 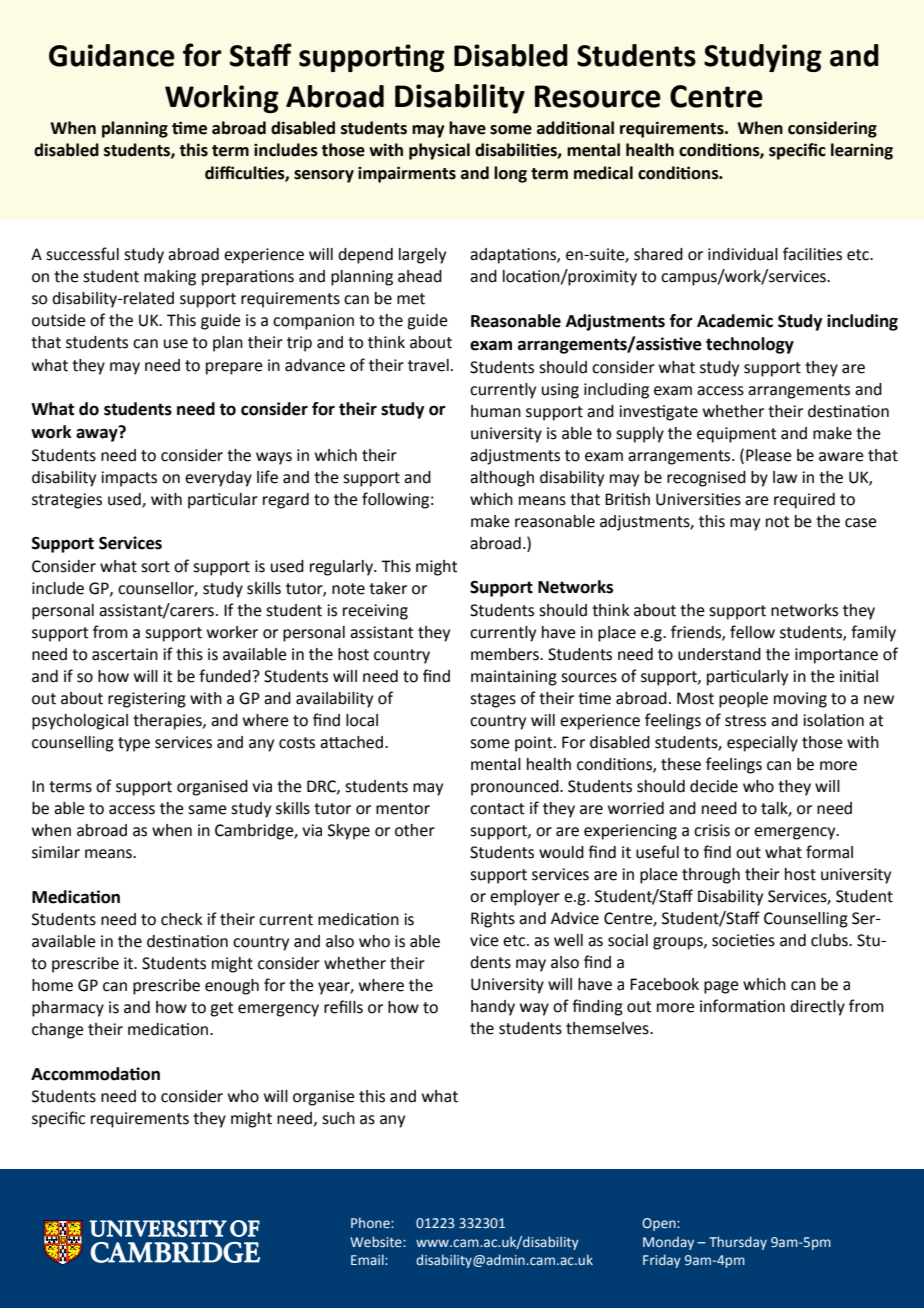 I want to click on impacts, so click(x=129, y=479).
